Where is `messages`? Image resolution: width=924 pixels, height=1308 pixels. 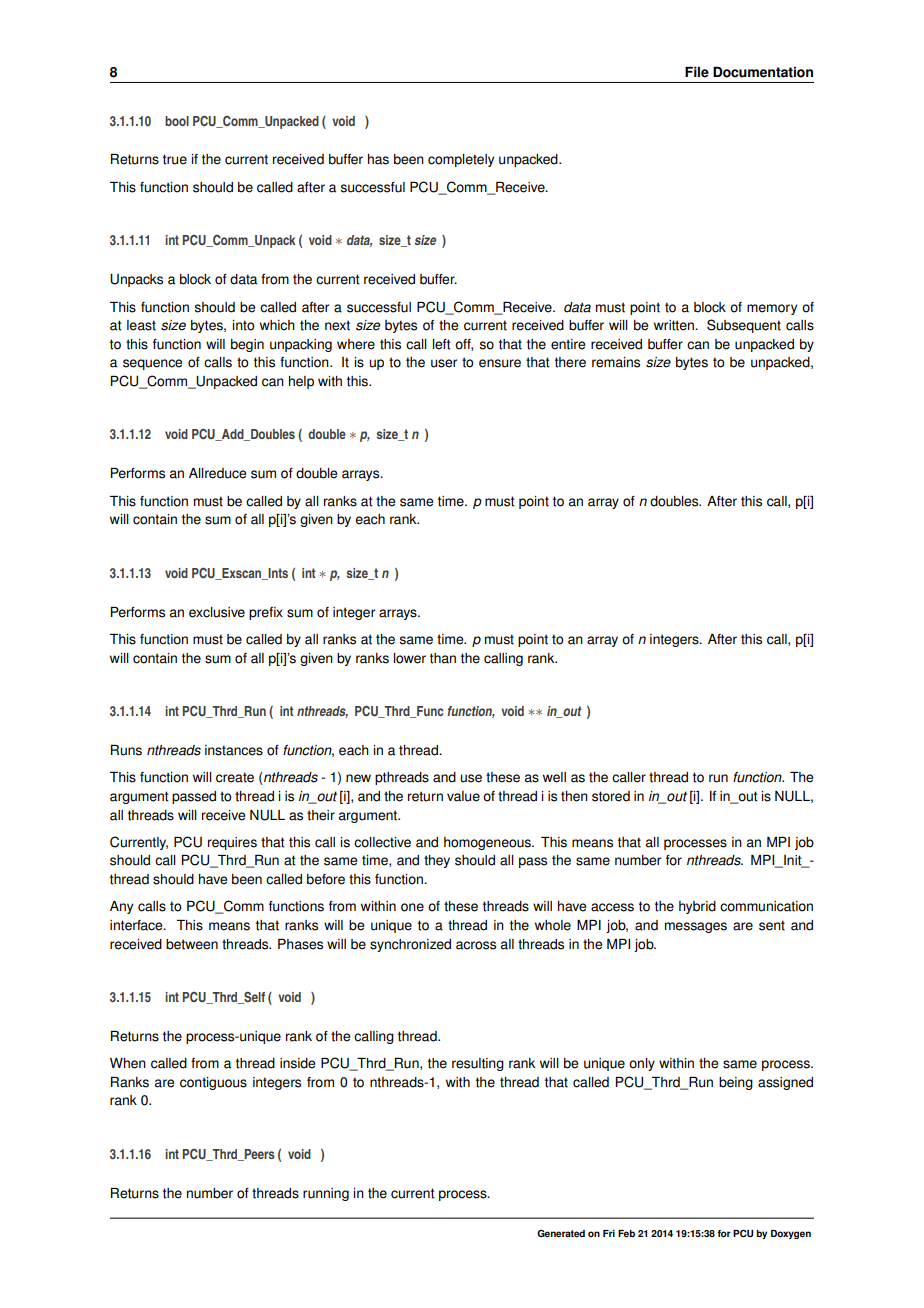 messages is located at coordinates (696, 927).
